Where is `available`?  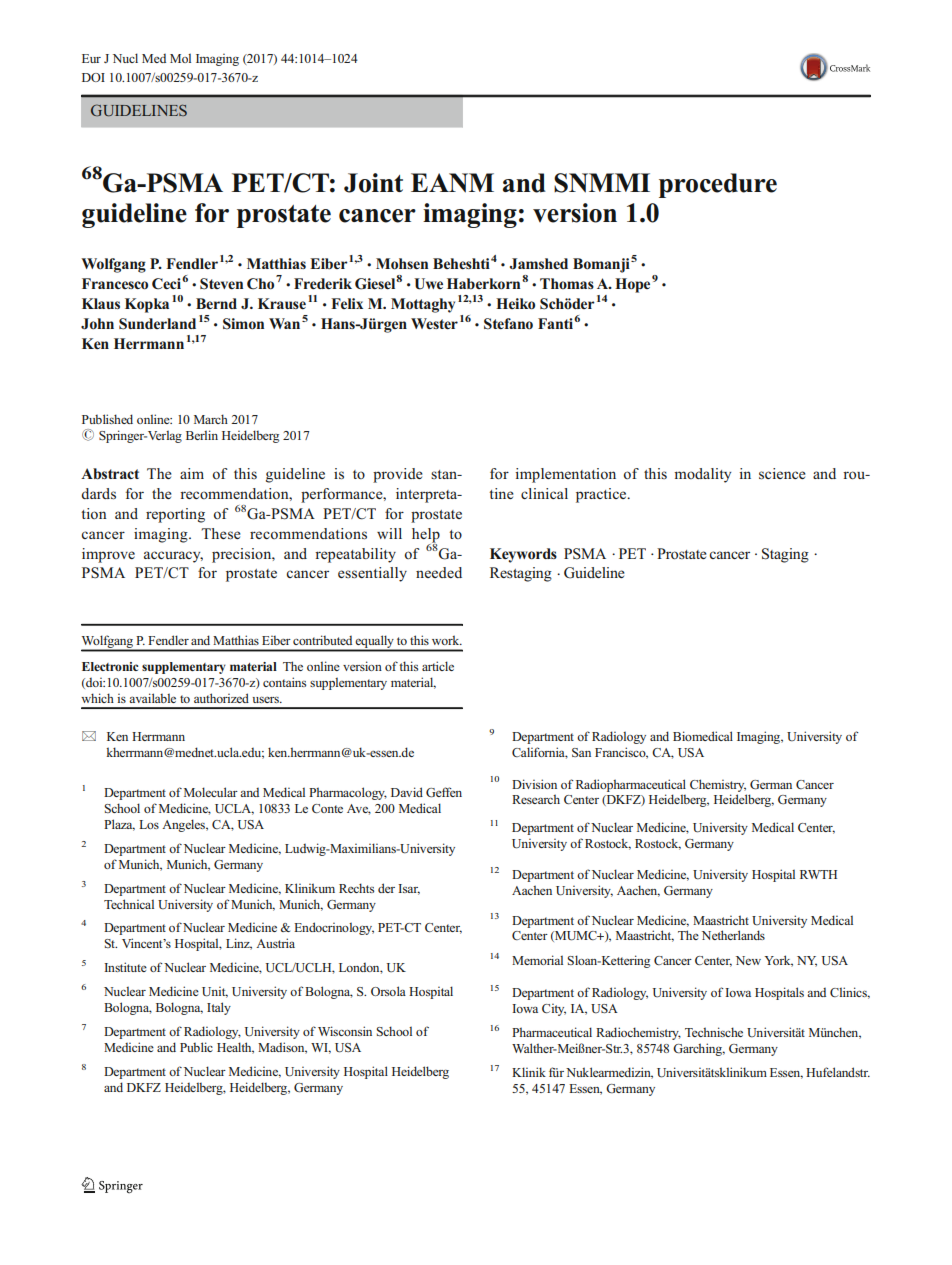 available is located at coordinates (152, 698).
